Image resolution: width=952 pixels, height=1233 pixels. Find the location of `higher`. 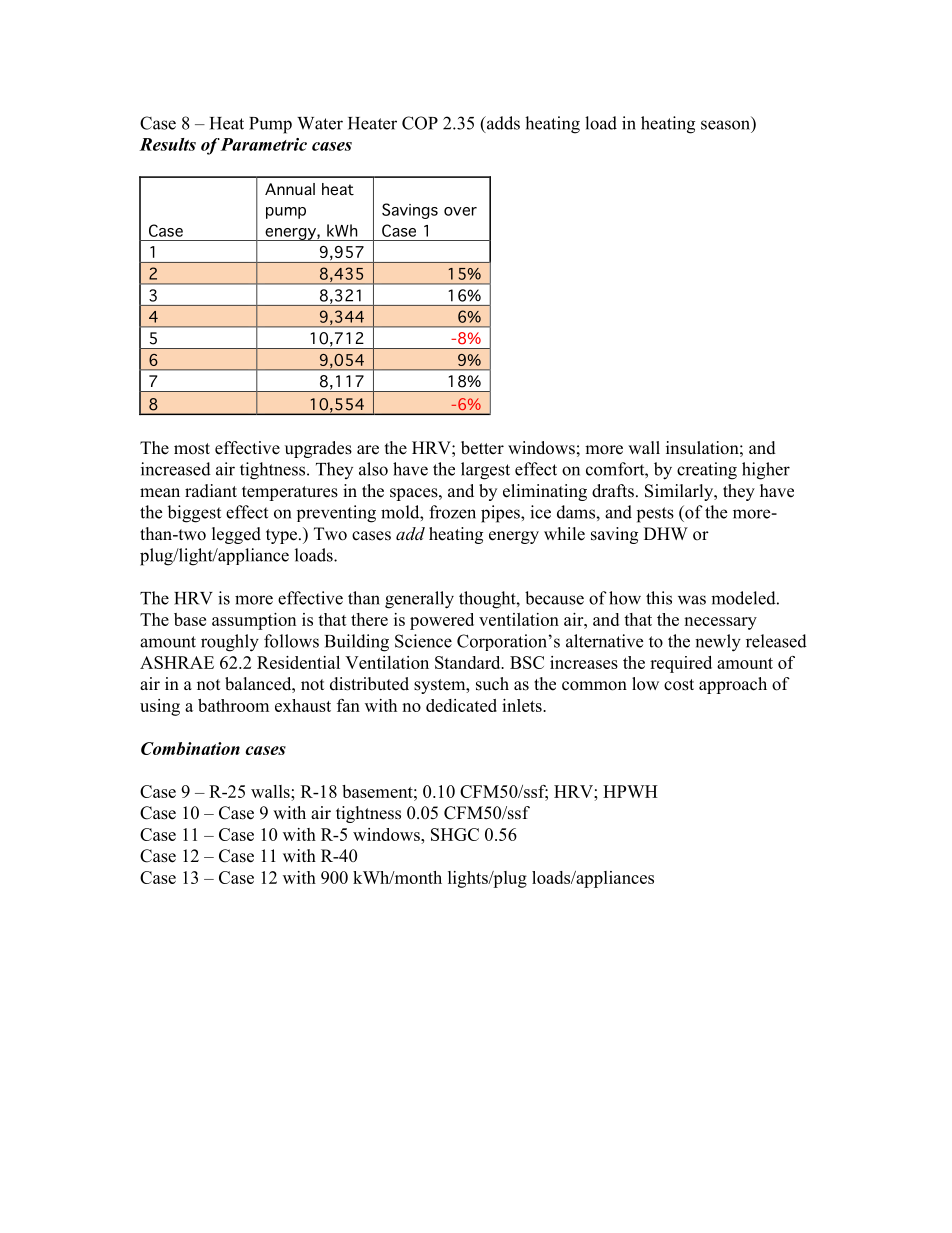

higher is located at coordinates (766, 471).
